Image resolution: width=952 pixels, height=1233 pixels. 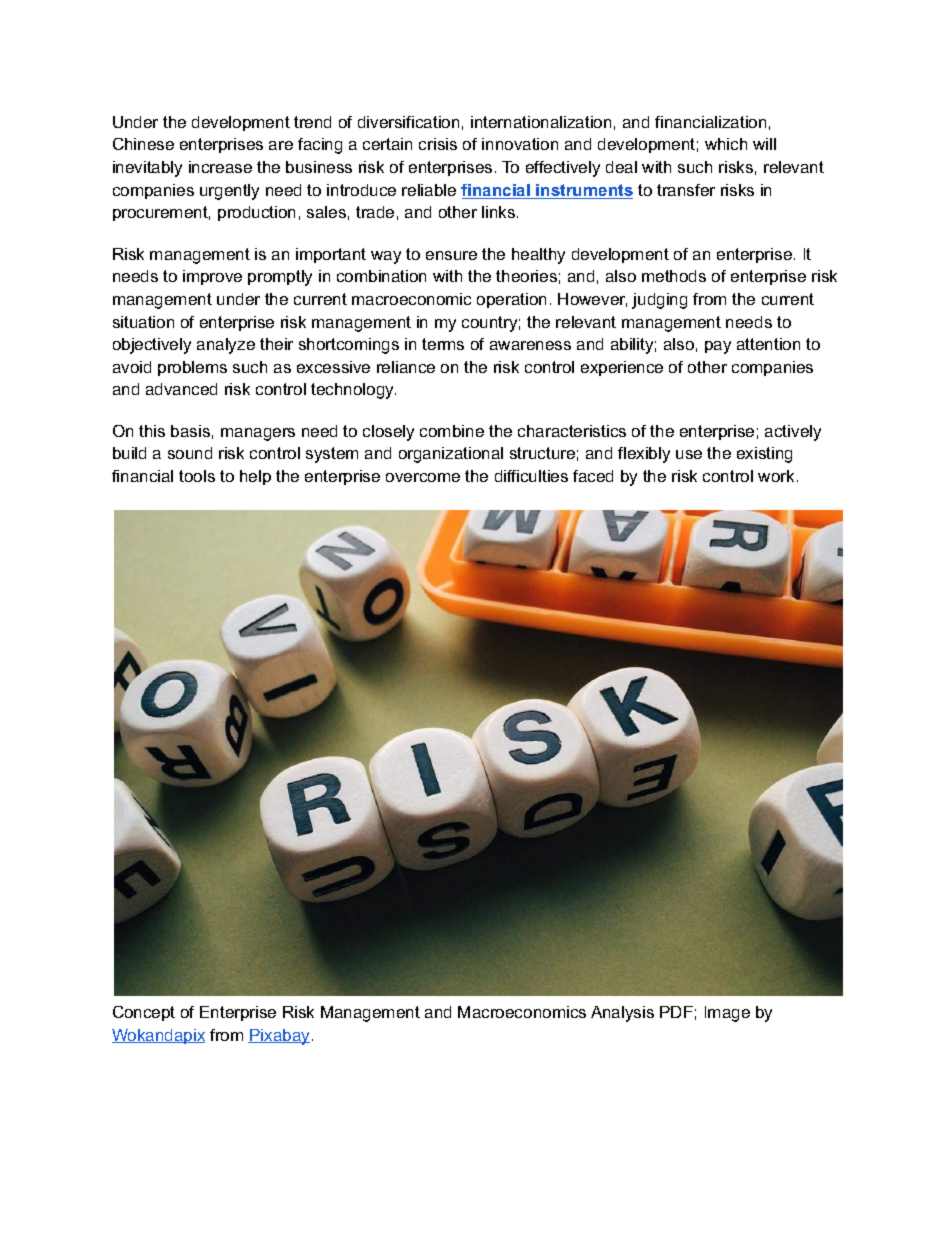 I want to click on terms, so click(x=443, y=344).
